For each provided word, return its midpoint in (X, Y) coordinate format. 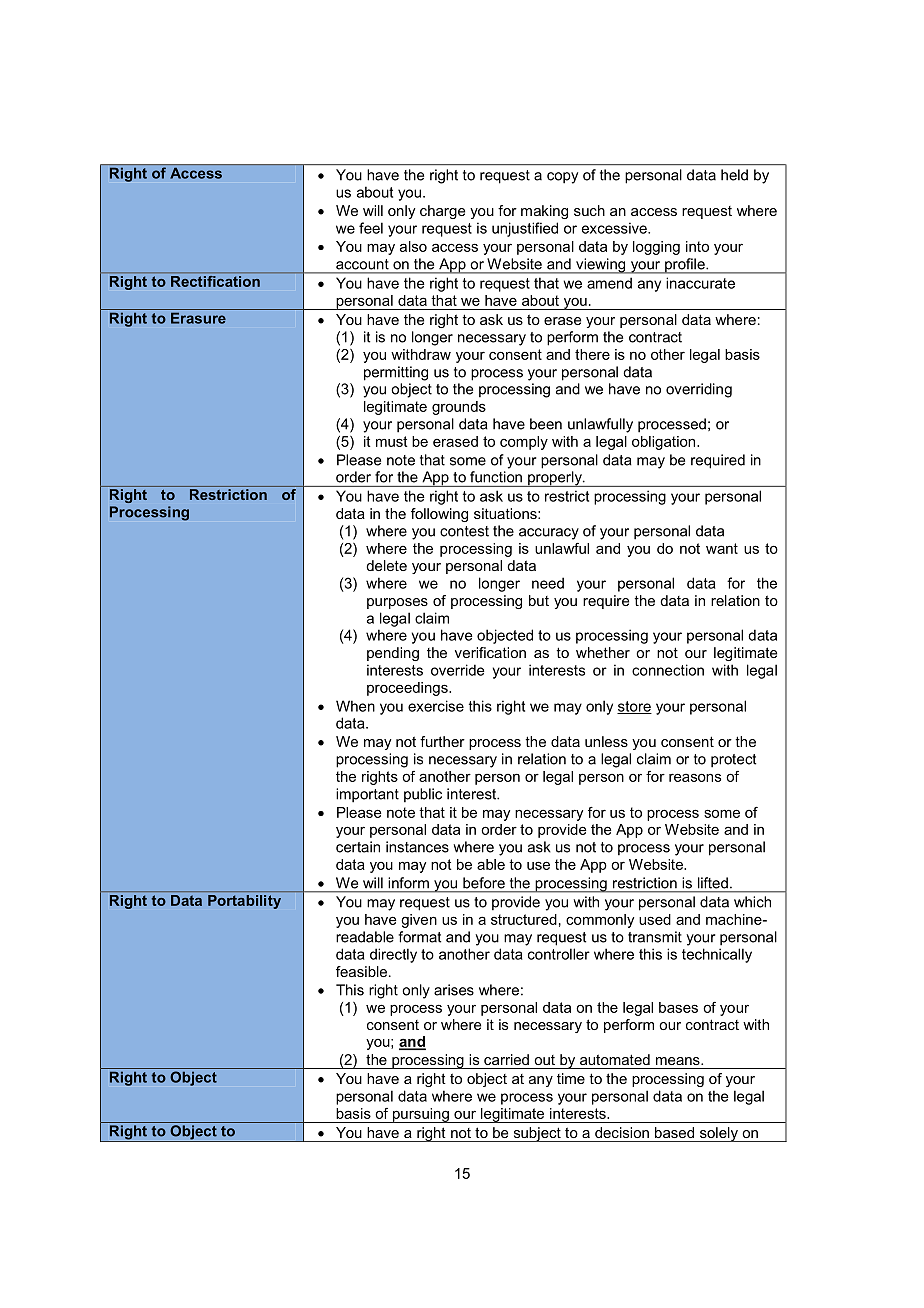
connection (668, 670)
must (392, 441)
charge (442, 212)
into (697, 246)
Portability (244, 902)
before (484, 883)
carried (506, 1059)
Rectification (215, 281)
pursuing (420, 1115)
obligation (665, 443)
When (355, 706)
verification (490, 652)
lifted (713, 883)
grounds (459, 408)
